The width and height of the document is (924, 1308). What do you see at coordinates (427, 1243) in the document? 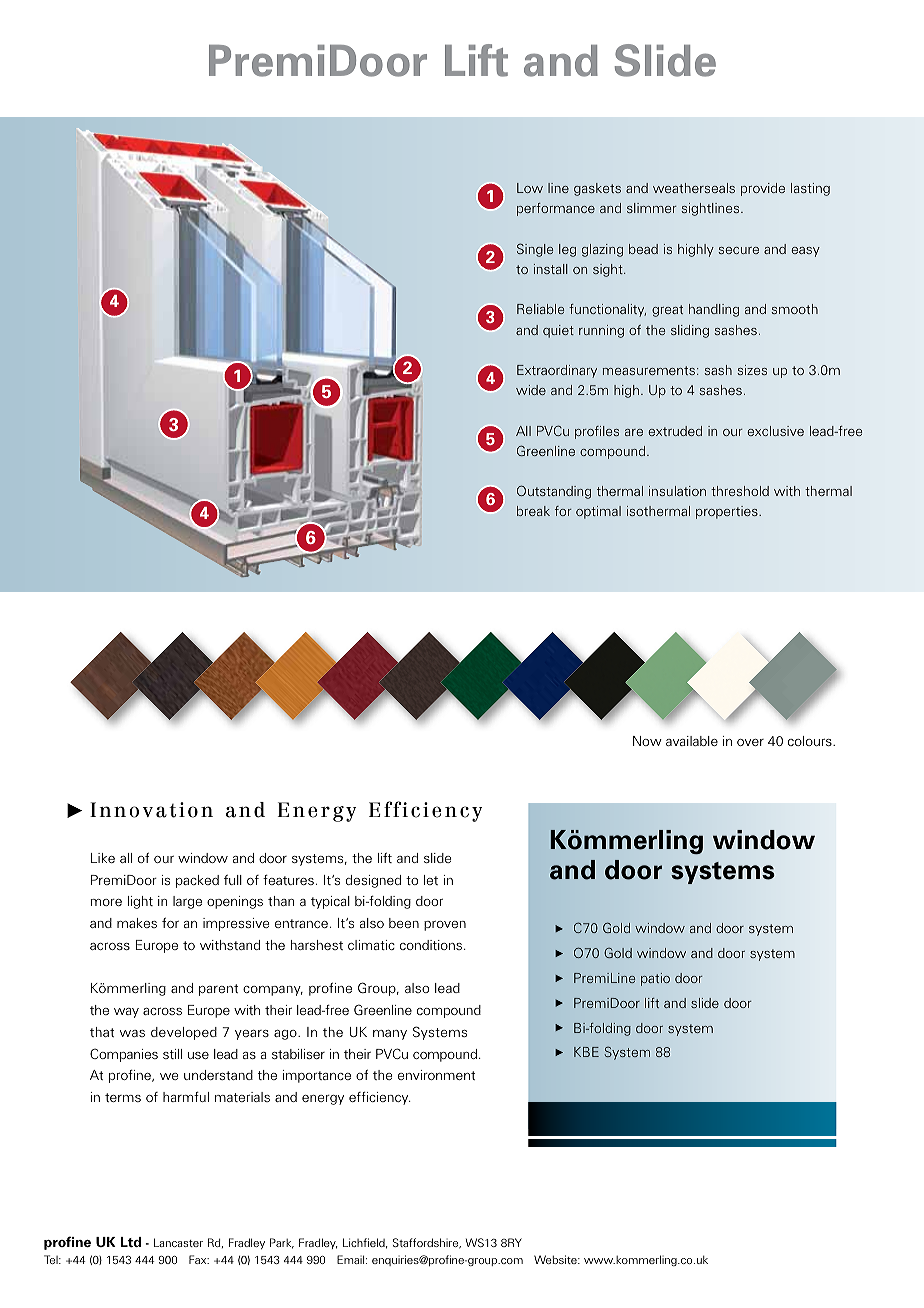
I see `Staffordshire` at bounding box center [427, 1243].
